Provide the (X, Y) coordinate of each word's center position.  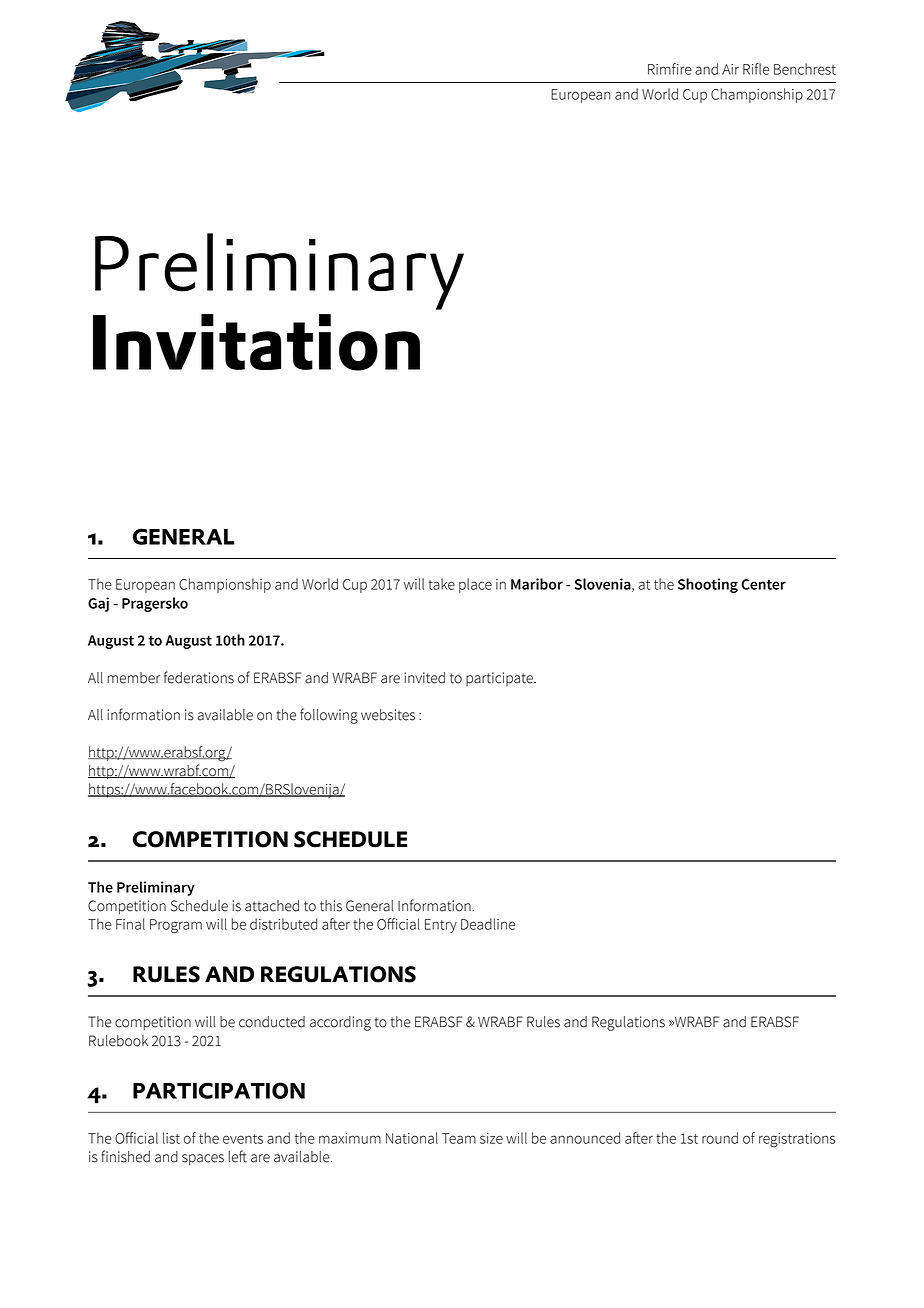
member (134, 678)
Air (730, 69)
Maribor (537, 584)
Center (763, 584)
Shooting (708, 585)
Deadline (488, 924)
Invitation (256, 342)
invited (424, 678)
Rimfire (670, 69)
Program (176, 926)
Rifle (756, 69)
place (475, 585)
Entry (441, 926)
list (171, 1138)
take (442, 584)
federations (199, 677)
